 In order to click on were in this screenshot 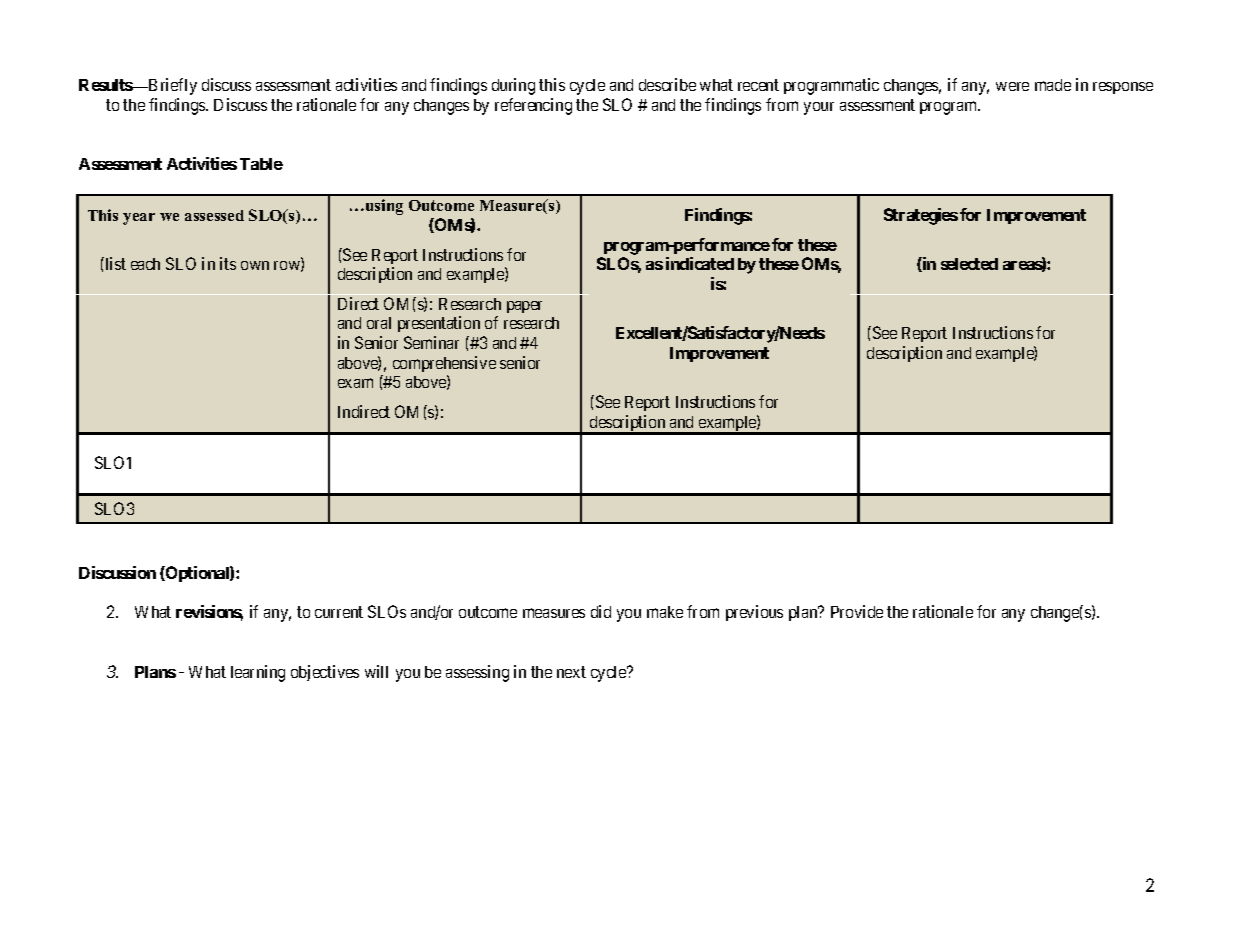, I will do `click(1012, 86)`.
